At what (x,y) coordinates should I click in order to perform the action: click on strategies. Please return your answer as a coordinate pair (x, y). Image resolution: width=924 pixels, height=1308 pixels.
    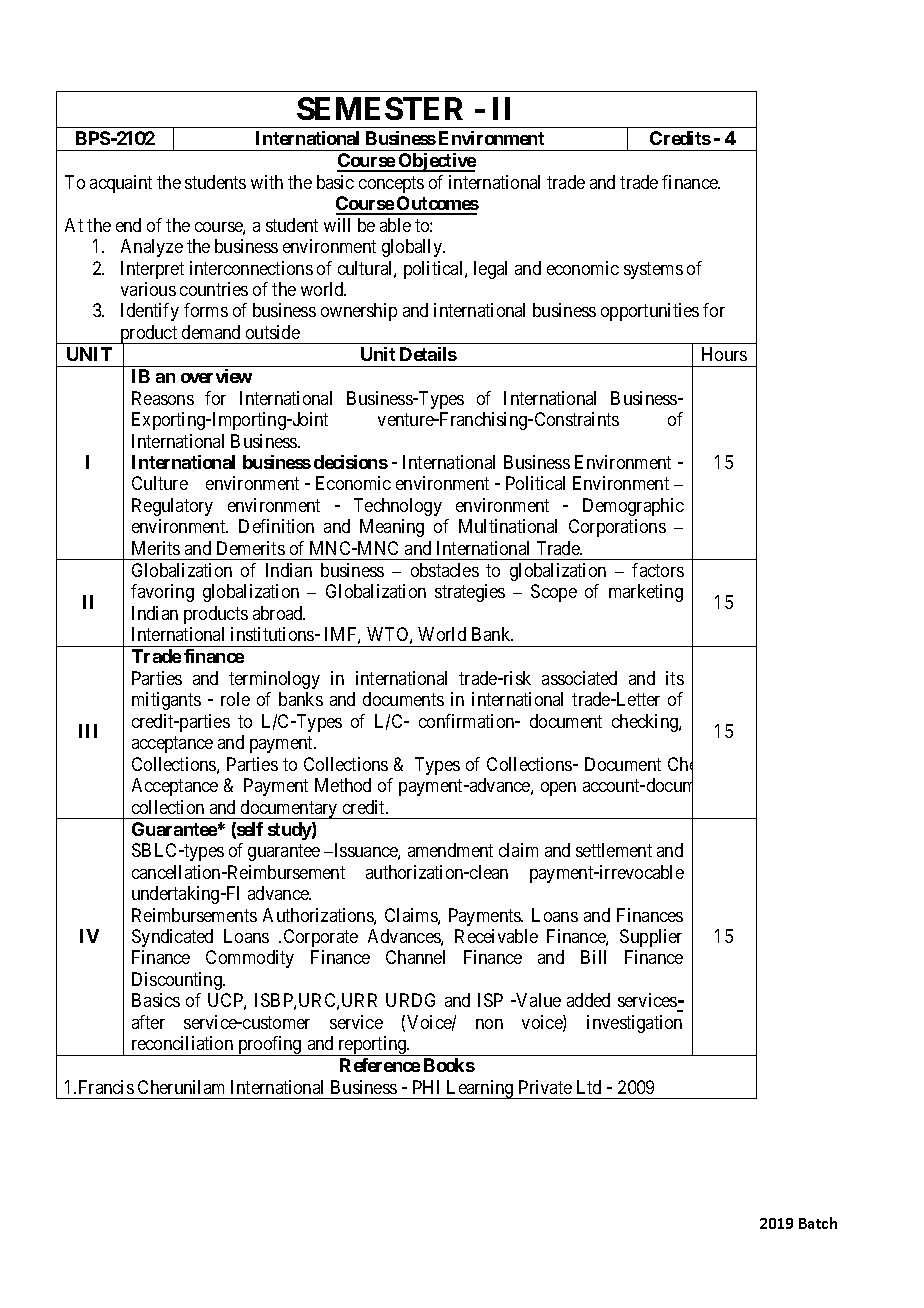
    Looking at the image, I should click on (470, 593).
